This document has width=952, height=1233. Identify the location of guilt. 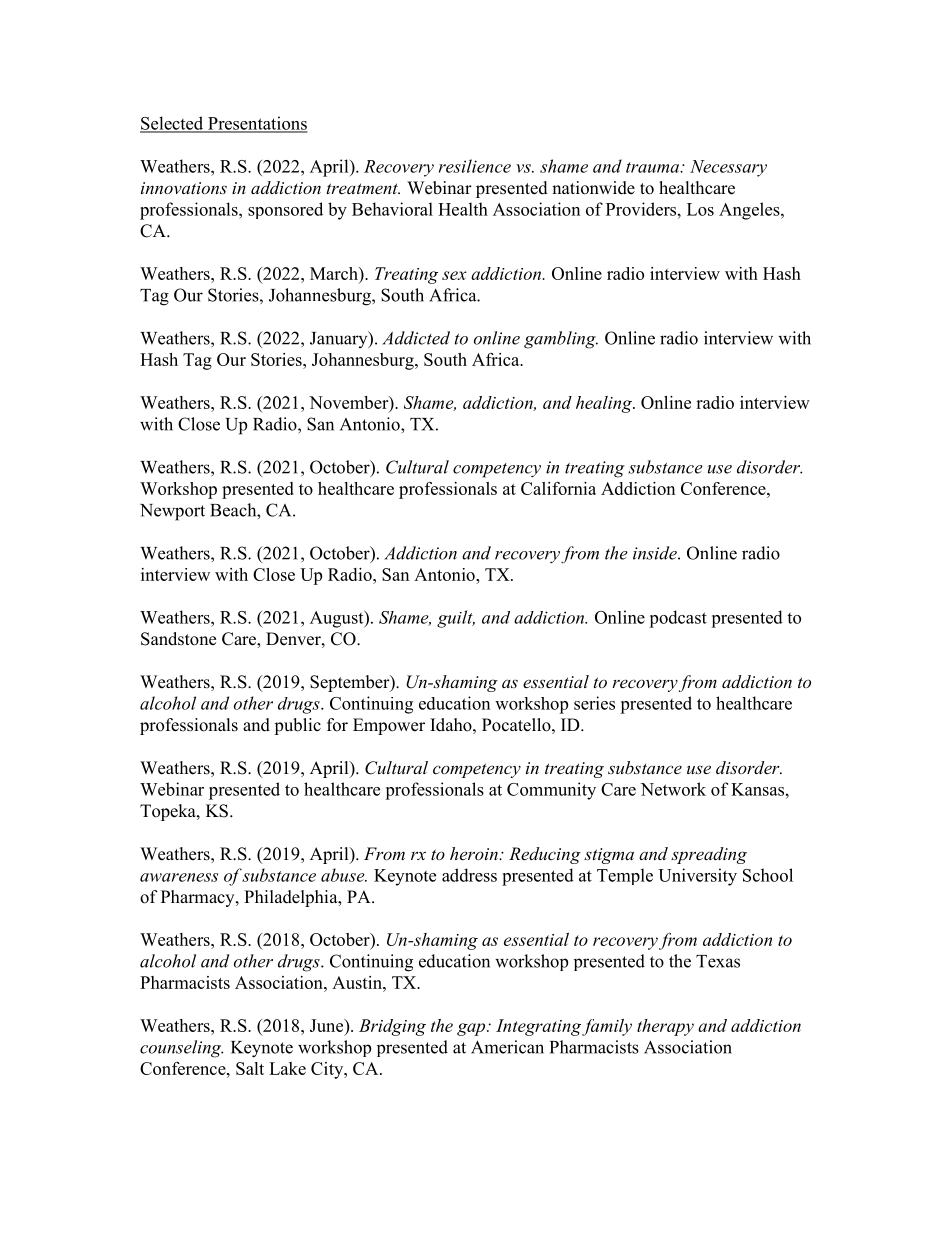
(456, 619).
